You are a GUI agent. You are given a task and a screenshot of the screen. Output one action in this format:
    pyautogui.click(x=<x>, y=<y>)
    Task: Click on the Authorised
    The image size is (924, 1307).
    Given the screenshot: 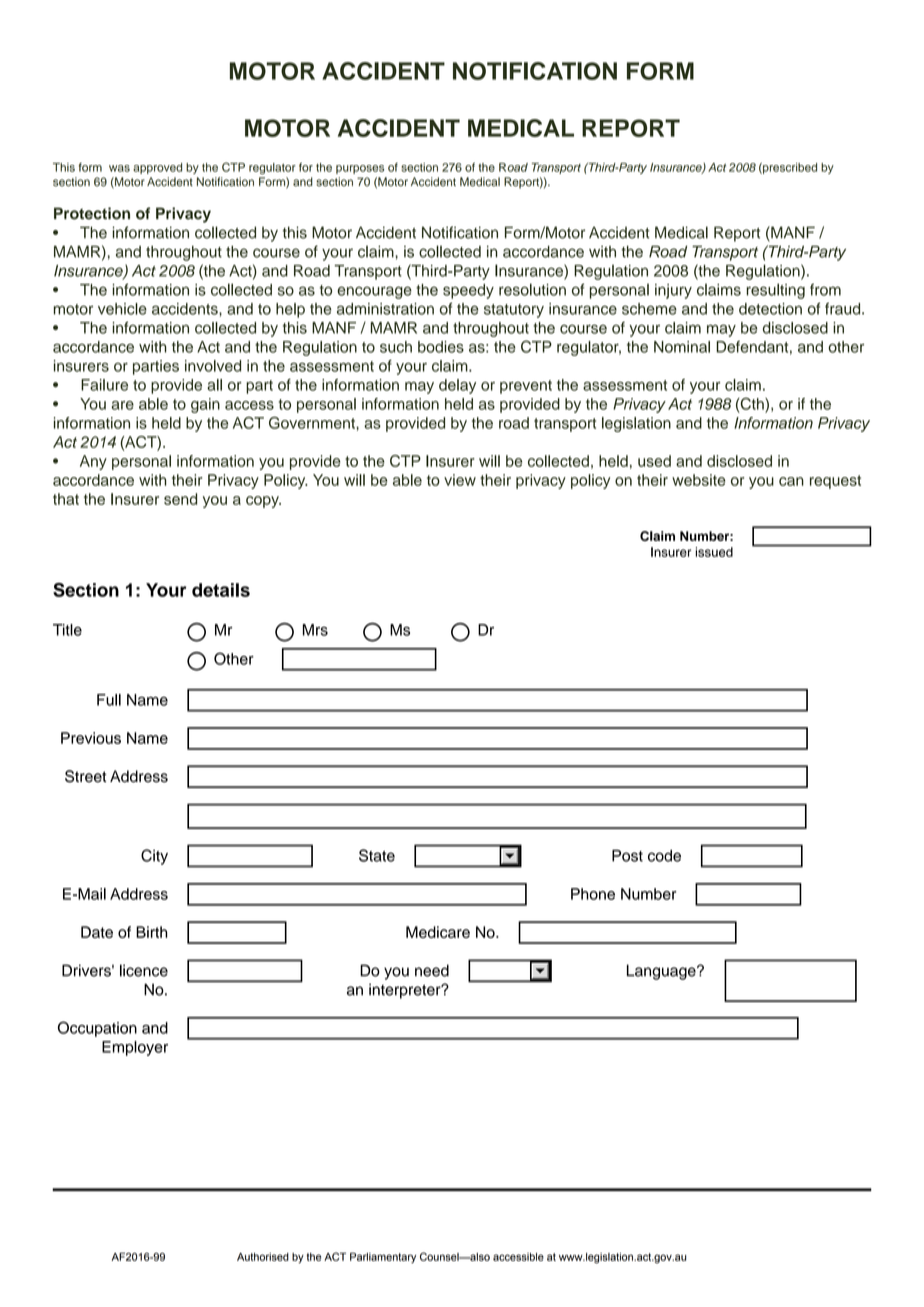 What is the action you would take?
    pyautogui.click(x=263, y=1257)
